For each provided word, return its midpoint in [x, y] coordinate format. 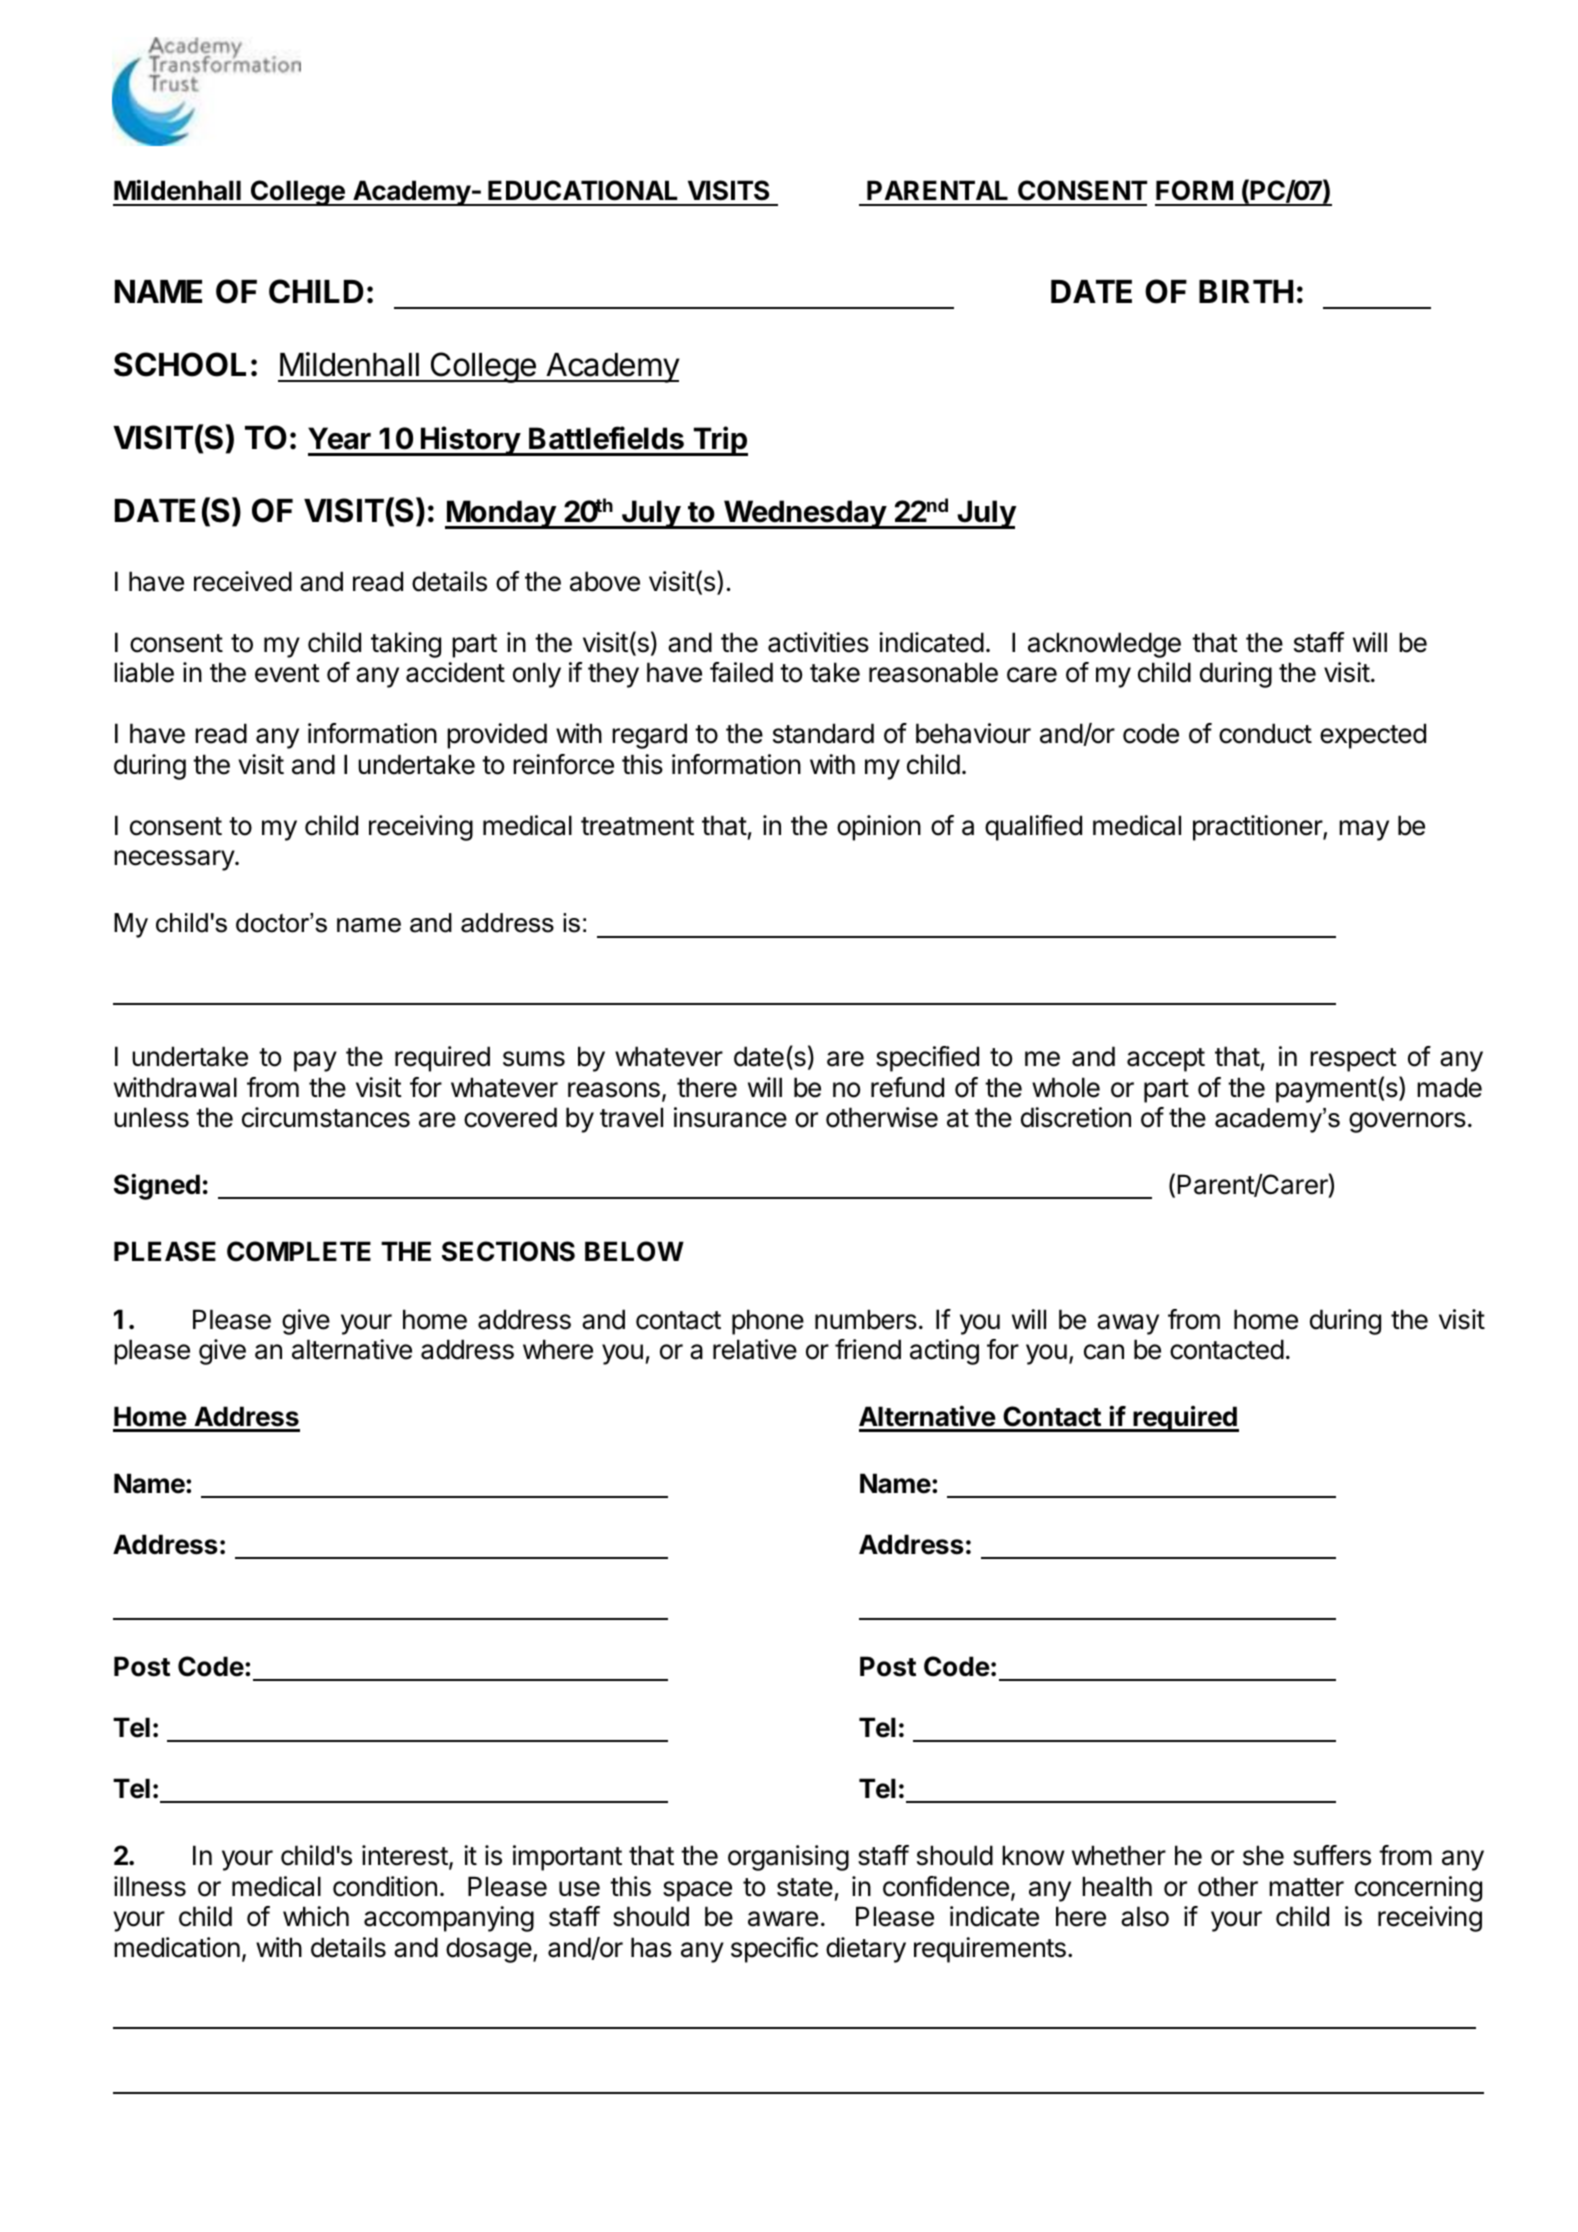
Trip [719, 441]
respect [1353, 1060]
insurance [730, 1117]
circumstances [326, 1117]
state [805, 1887]
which [316, 1916]
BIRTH [1246, 291]
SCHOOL [180, 364]
